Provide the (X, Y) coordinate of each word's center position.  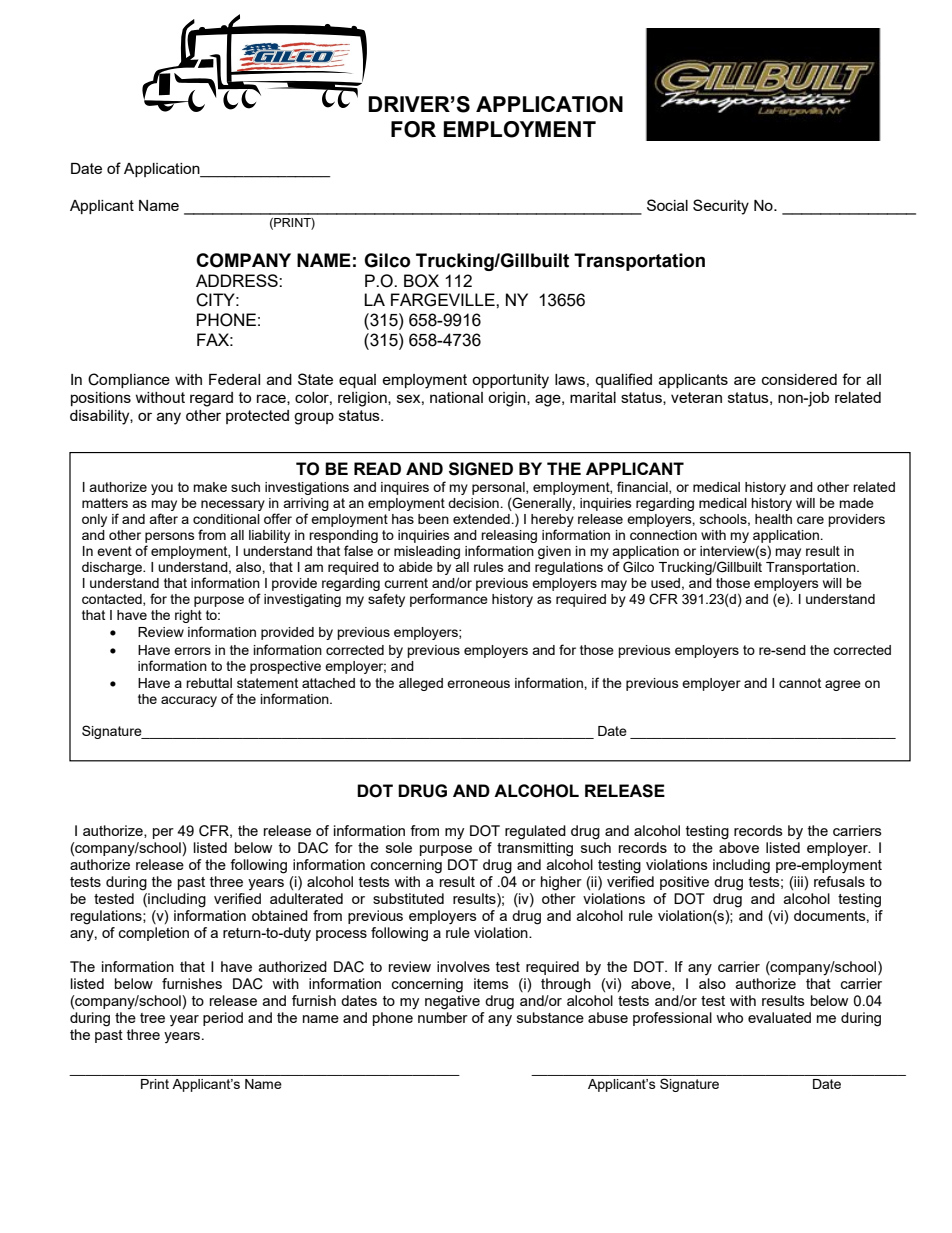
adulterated (306, 898)
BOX (421, 281)
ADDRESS (238, 280)
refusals (839, 880)
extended (482, 519)
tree (152, 1018)
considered (799, 379)
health (773, 519)
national (456, 397)
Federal (234, 379)
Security (721, 207)
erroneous (478, 684)
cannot (800, 683)
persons (170, 537)
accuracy (189, 701)
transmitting (535, 849)
